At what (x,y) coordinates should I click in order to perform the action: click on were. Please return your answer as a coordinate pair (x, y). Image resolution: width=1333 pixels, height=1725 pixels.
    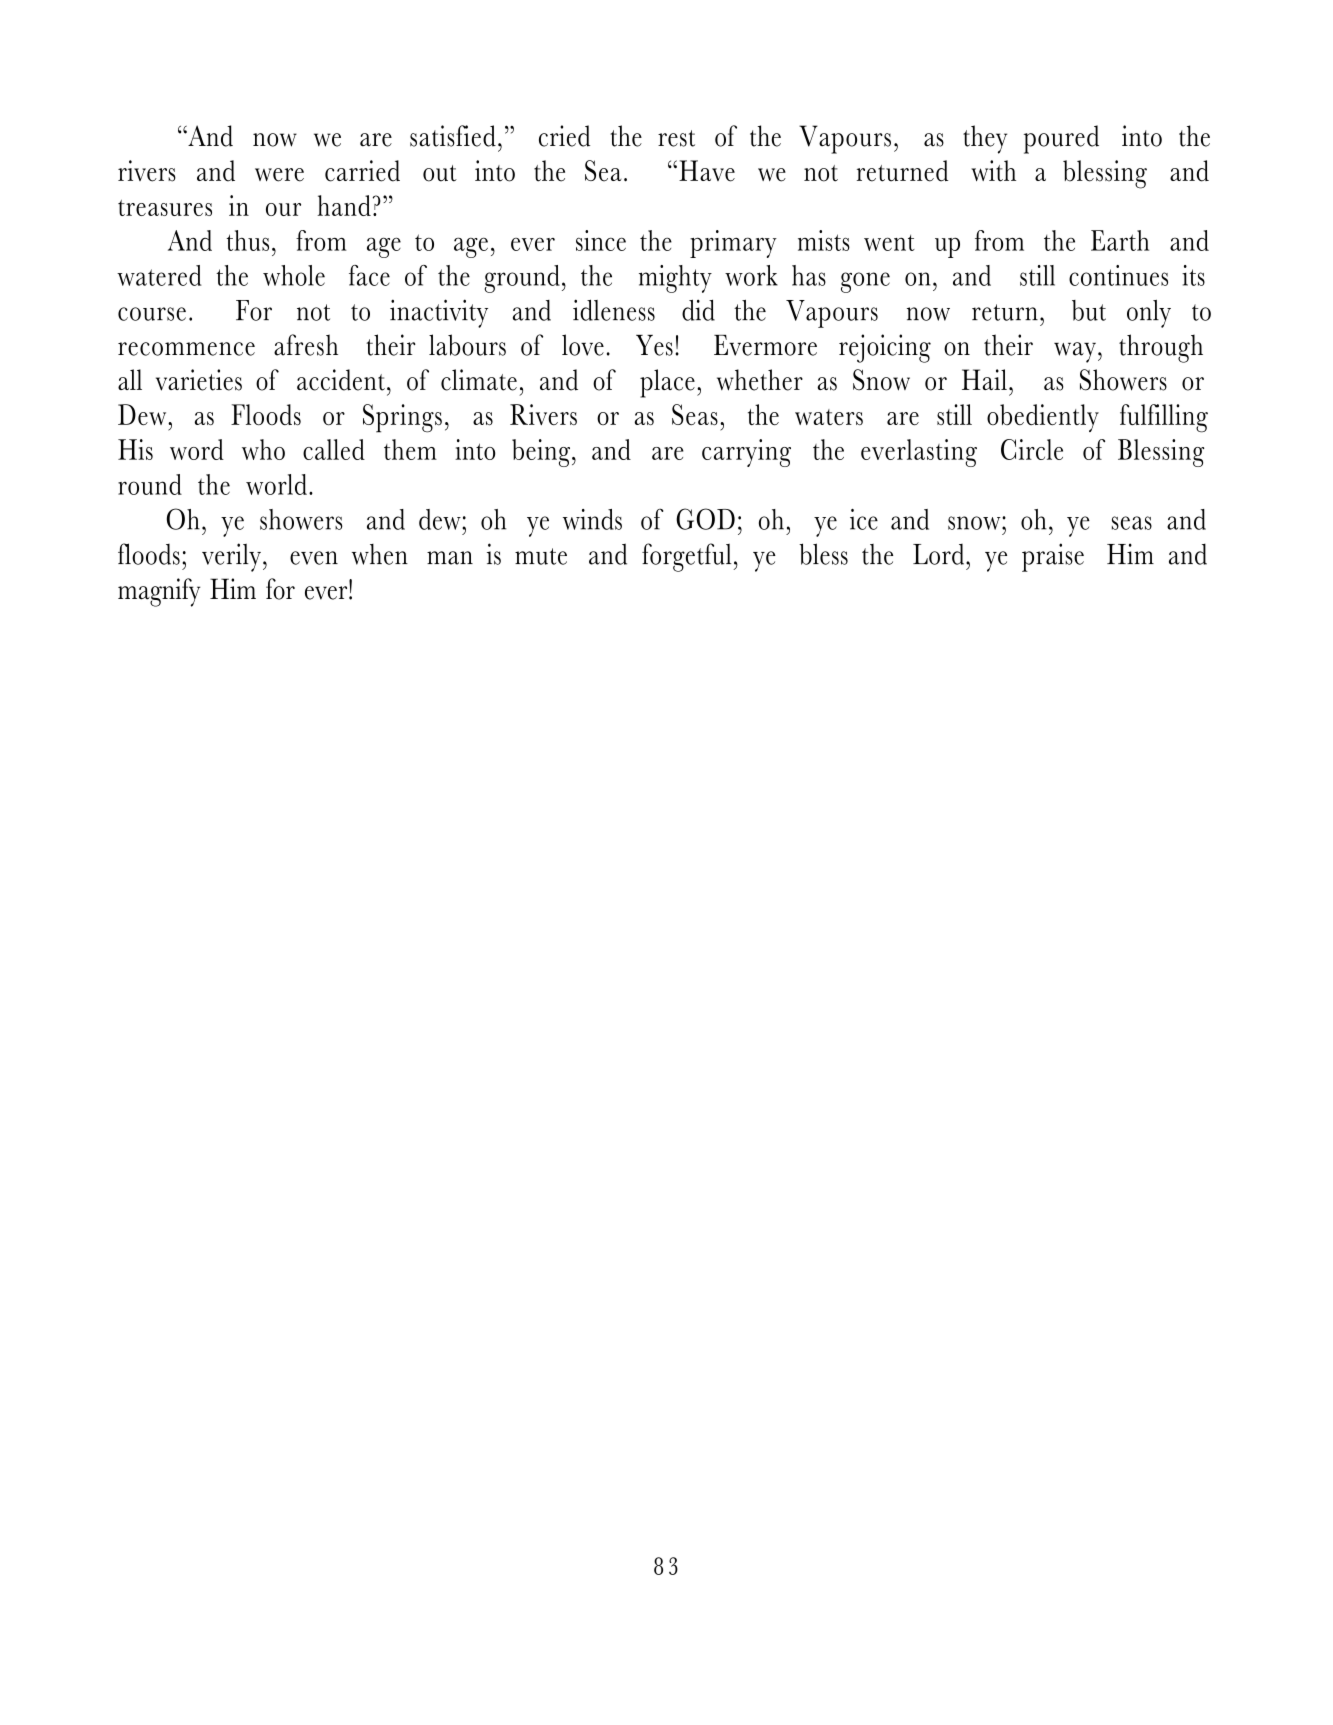
    Looking at the image, I should click on (279, 175).
